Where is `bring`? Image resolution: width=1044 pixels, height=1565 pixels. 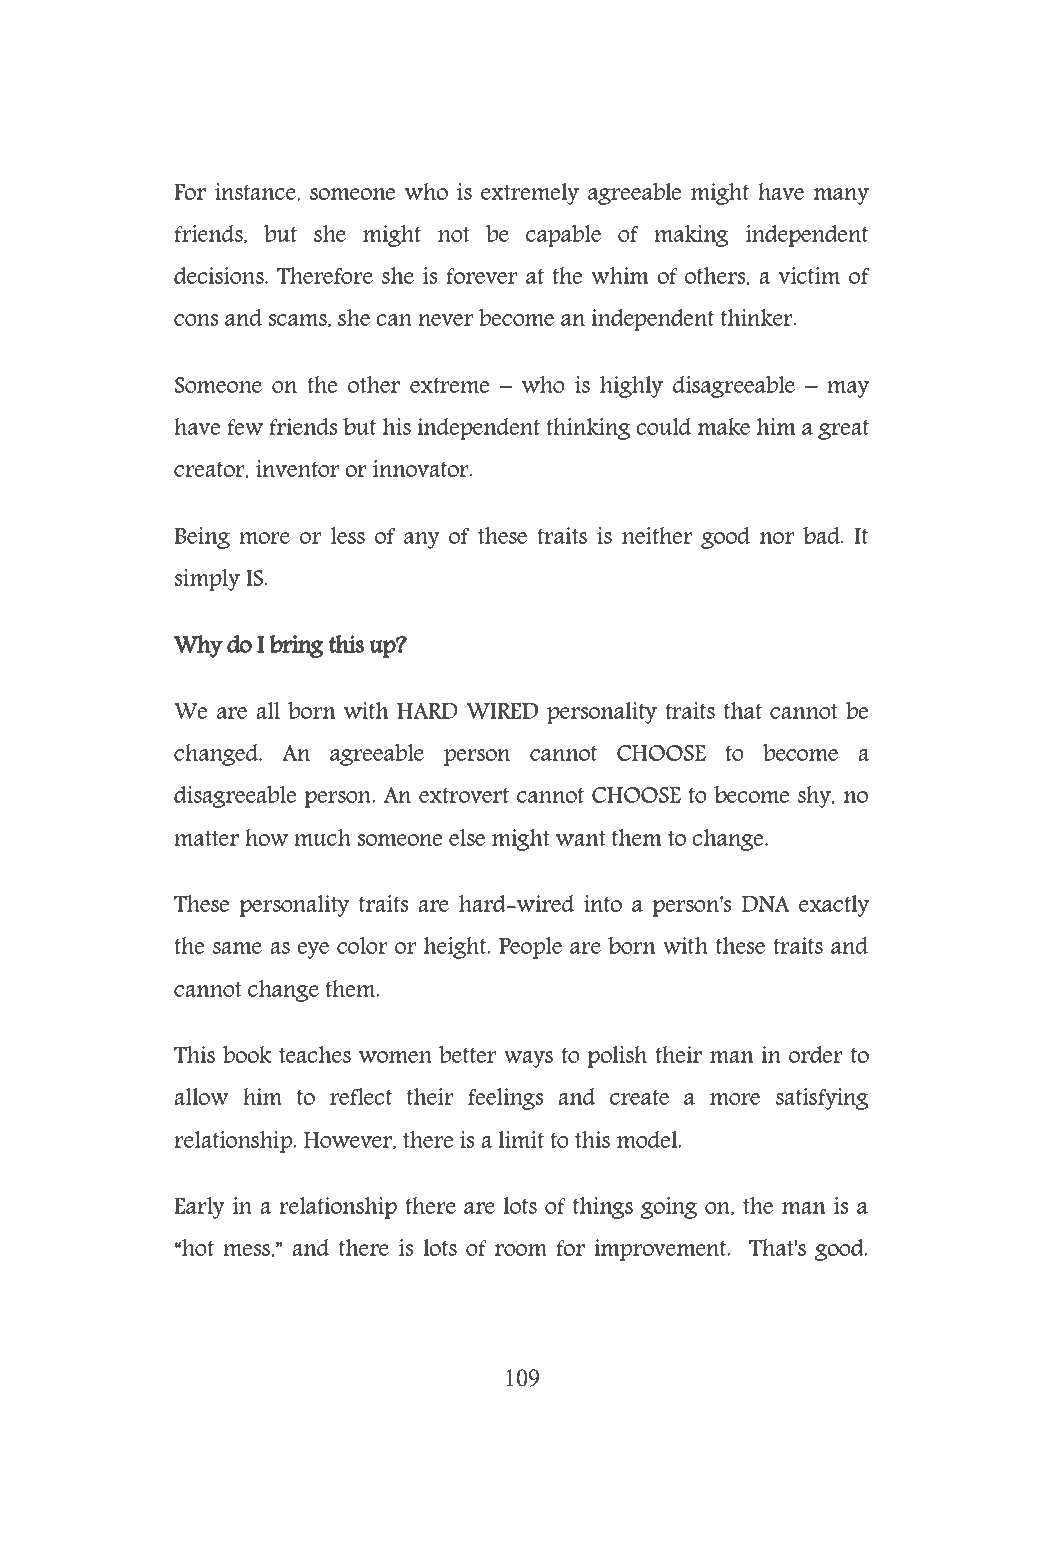
bring is located at coordinates (296, 646).
